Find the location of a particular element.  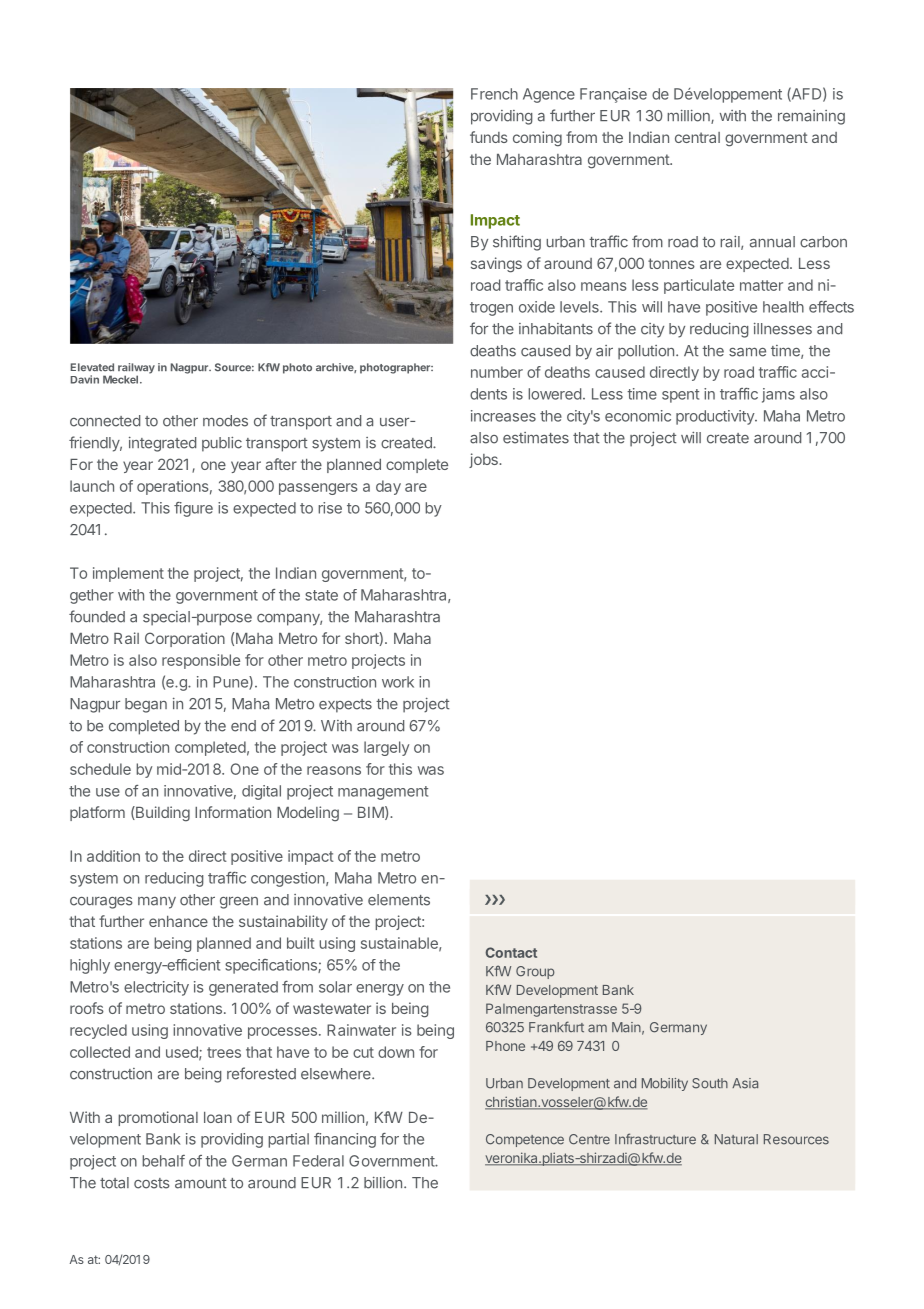

productivity is located at coordinates (716, 417).
